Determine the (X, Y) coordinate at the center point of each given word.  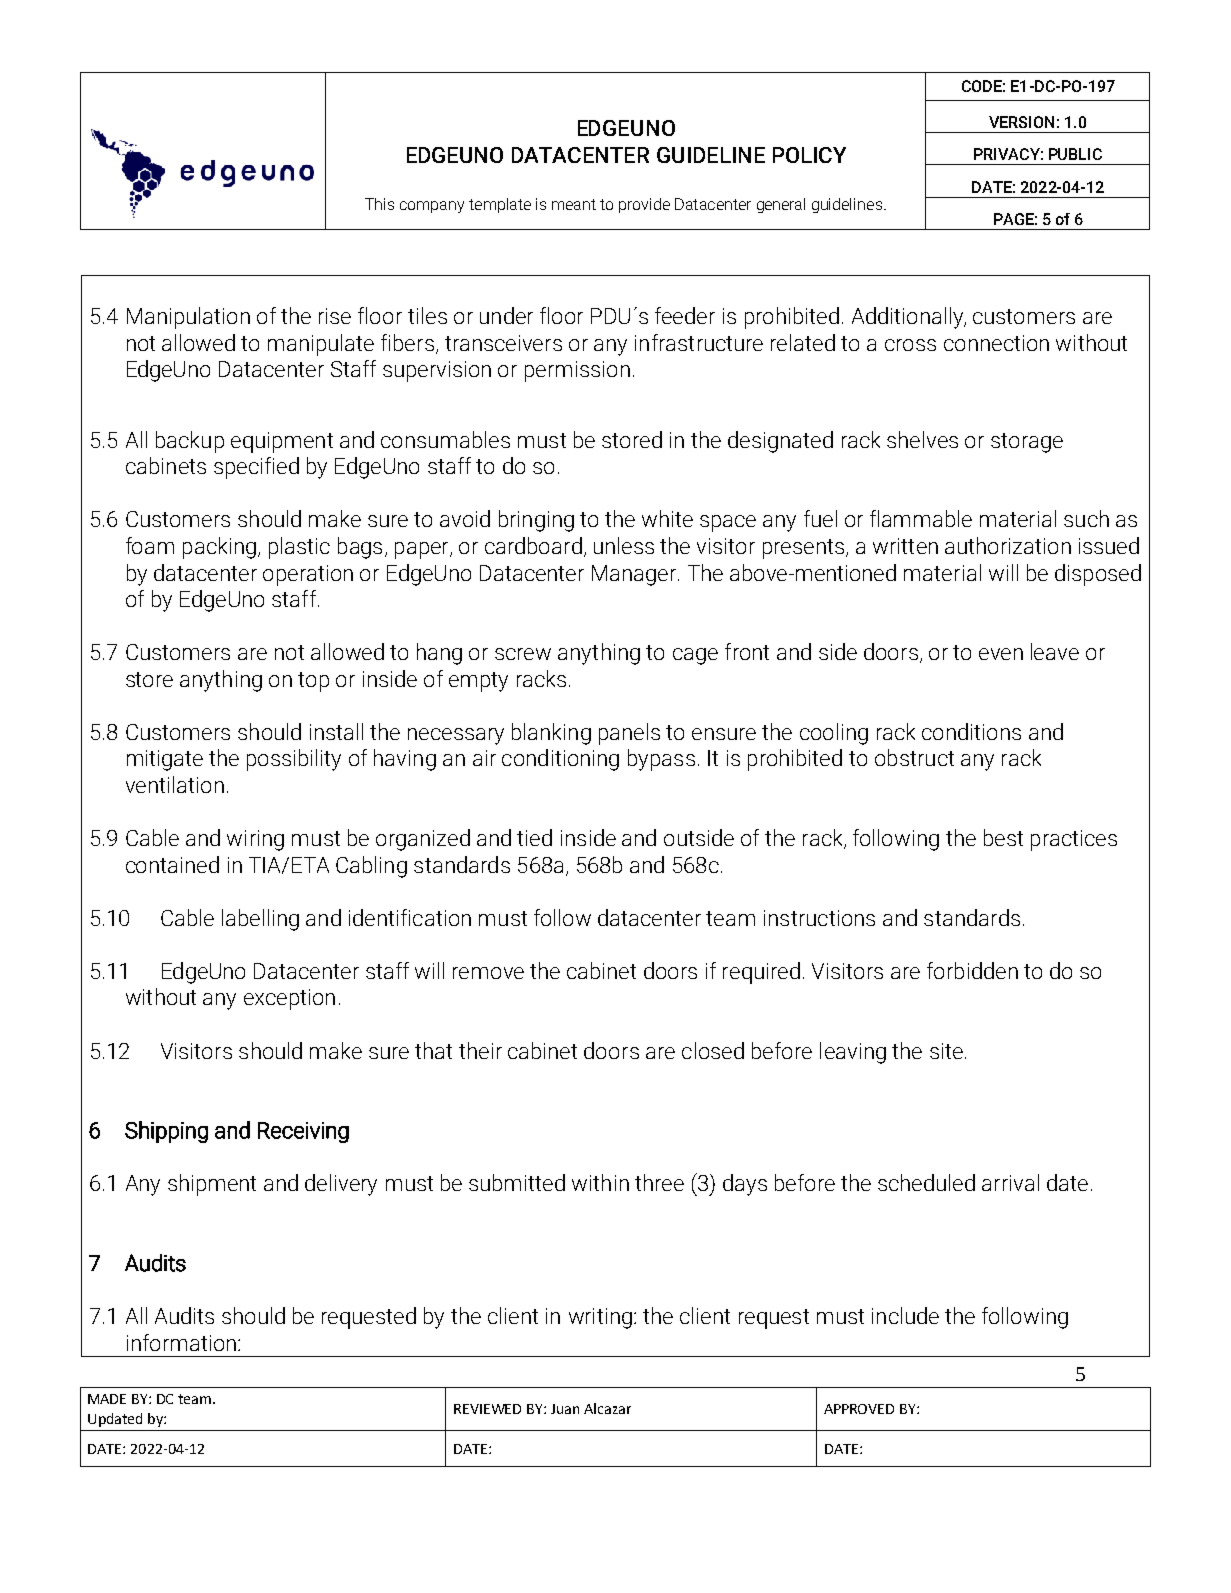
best (1003, 837)
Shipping (166, 1132)
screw (523, 654)
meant (574, 204)
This (379, 204)
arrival (1010, 1182)
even (1001, 654)
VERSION (1021, 122)
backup (190, 442)
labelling (260, 920)
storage (1027, 443)
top (313, 682)
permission (577, 371)
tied (534, 837)
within (600, 1182)
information (181, 1342)
